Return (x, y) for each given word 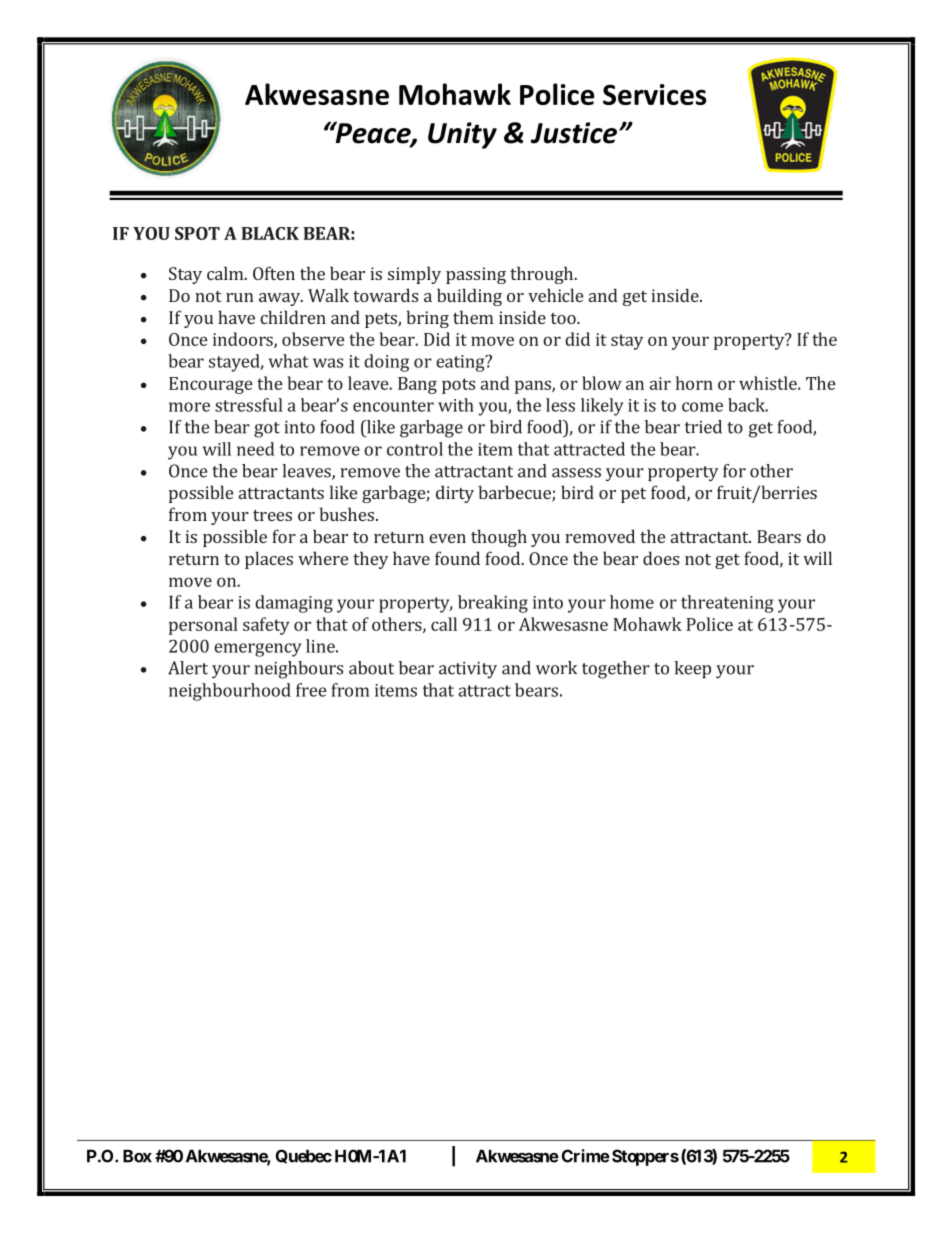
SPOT (197, 233)
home (632, 602)
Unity (462, 135)
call (444, 624)
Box (137, 1156)
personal (203, 626)
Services (654, 94)
